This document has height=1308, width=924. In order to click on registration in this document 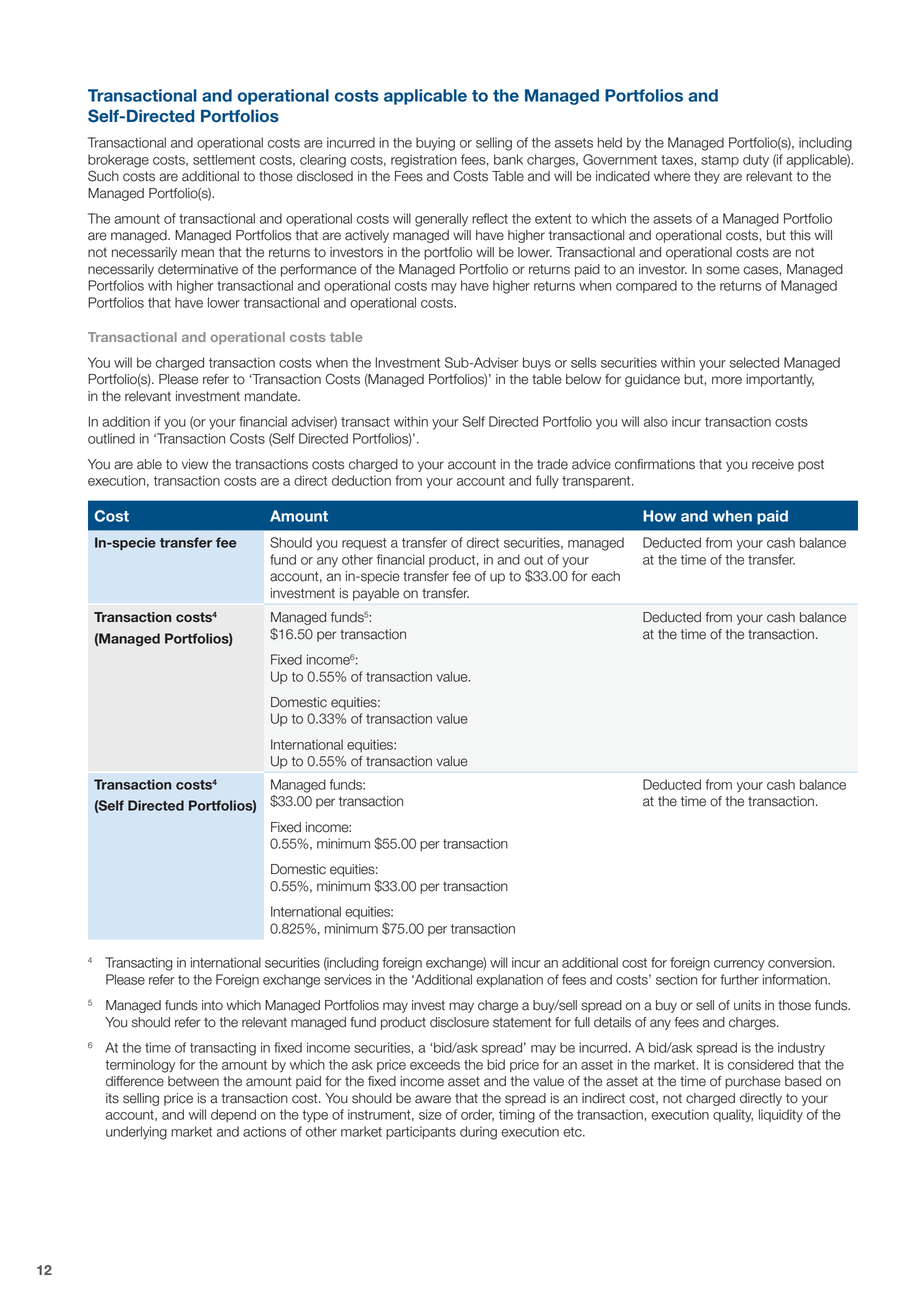, I will do `click(424, 161)`.
